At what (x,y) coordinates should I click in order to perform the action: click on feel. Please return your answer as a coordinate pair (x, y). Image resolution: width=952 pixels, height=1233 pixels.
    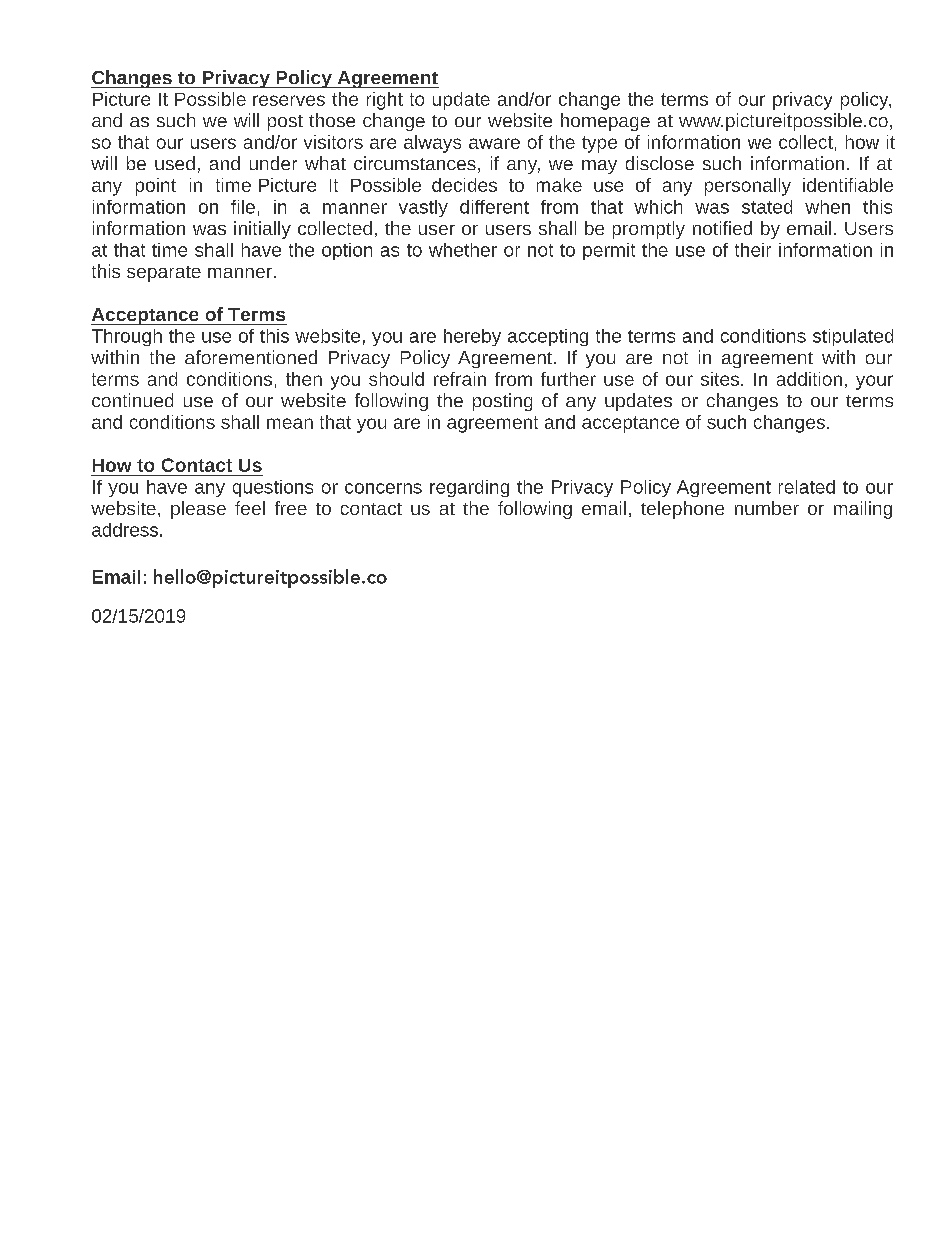
    Looking at the image, I should click on (250, 508).
